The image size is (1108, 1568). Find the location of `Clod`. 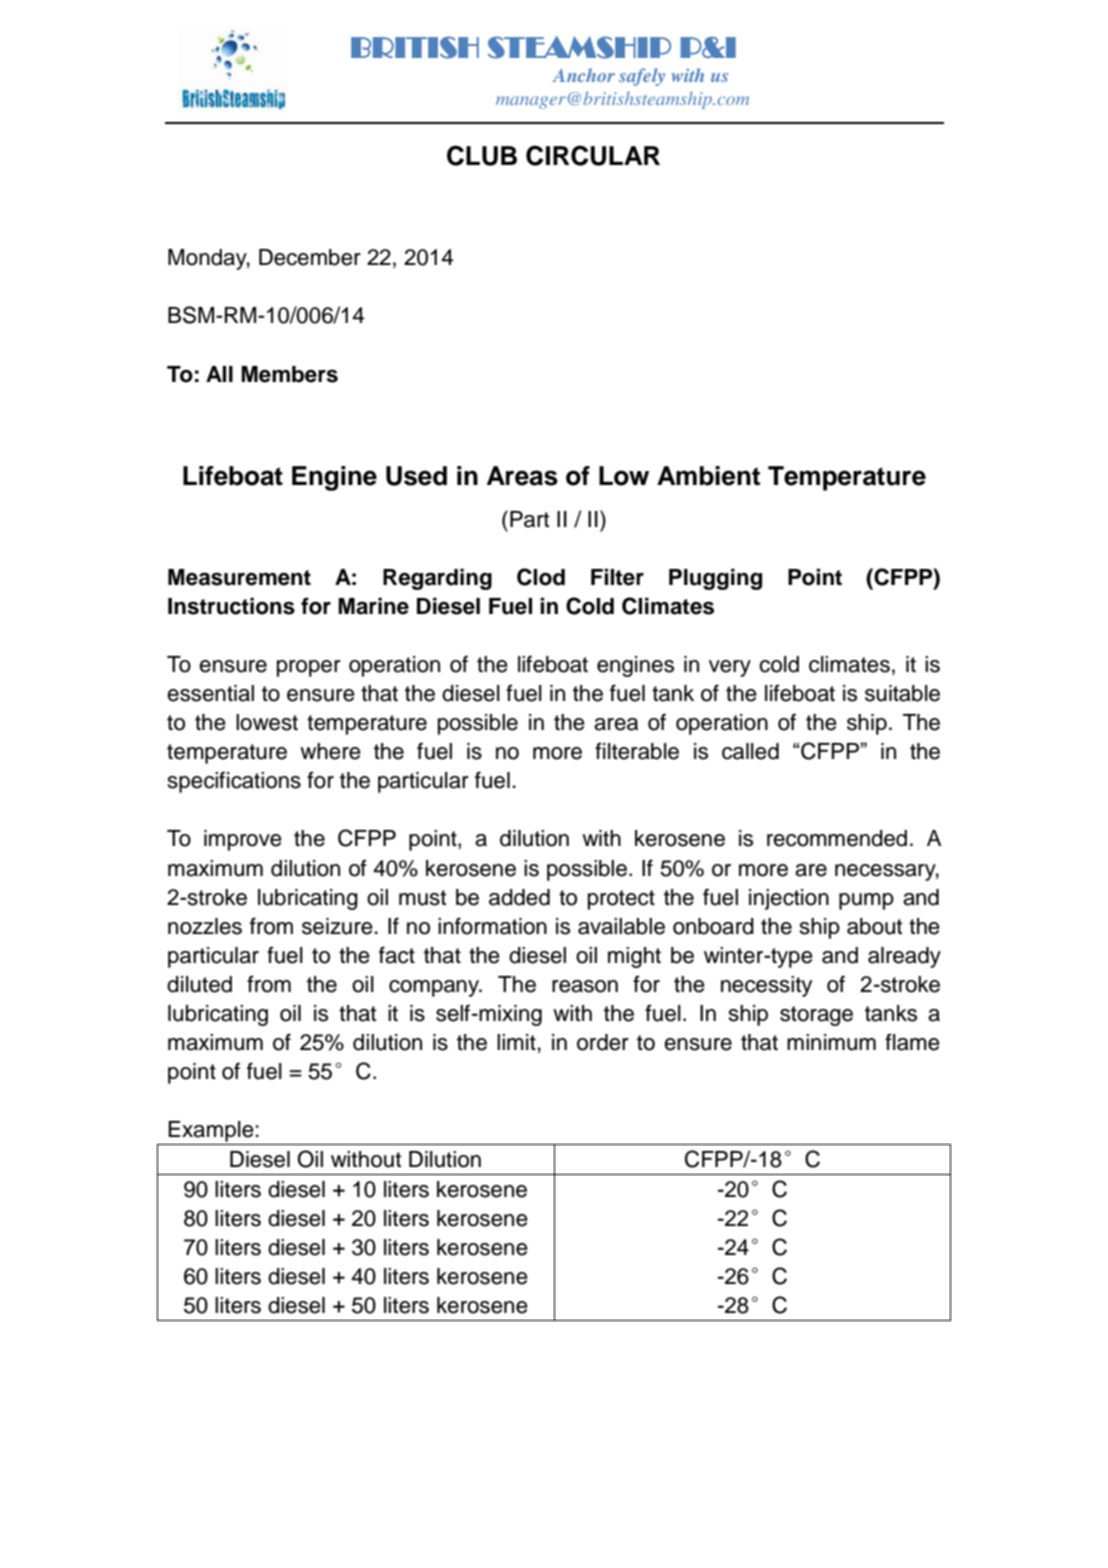

Clod is located at coordinates (541, 577).
